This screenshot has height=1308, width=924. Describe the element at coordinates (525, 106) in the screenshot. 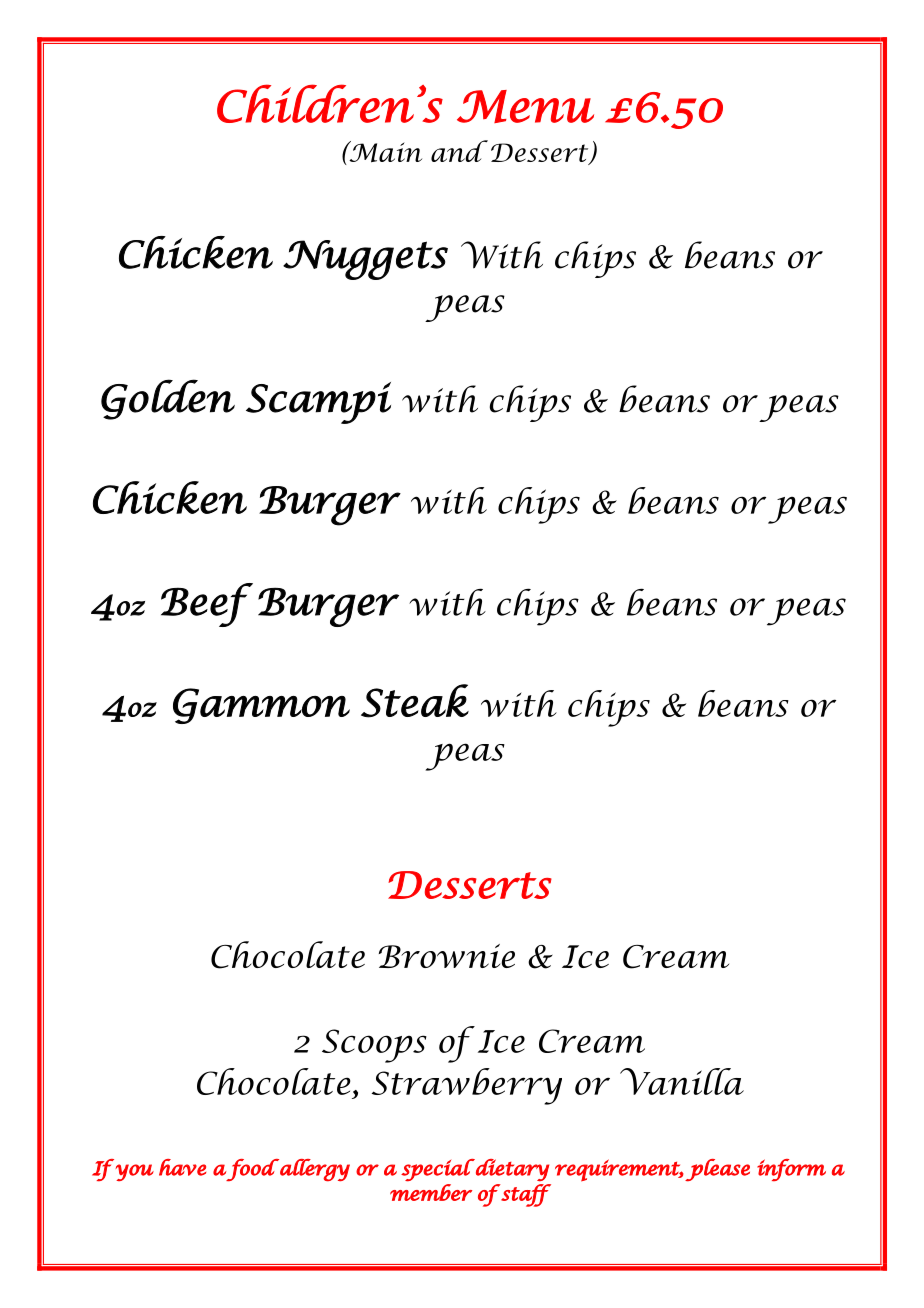

I see `Menu` at that location.
